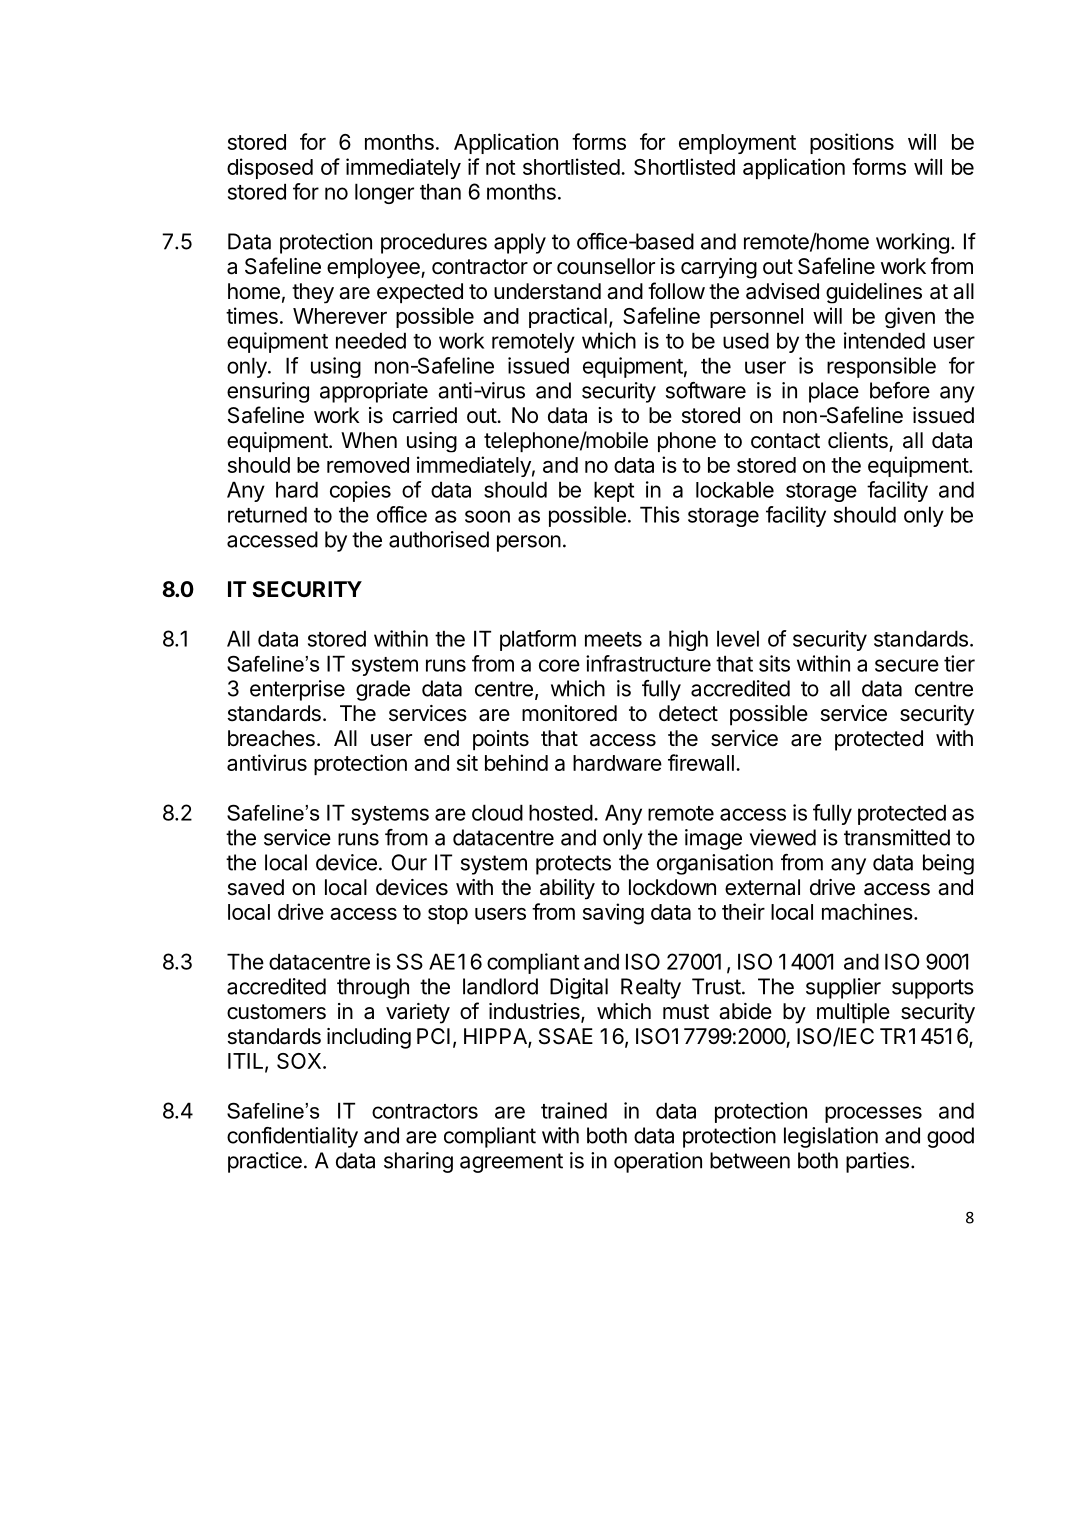 The width and height of the image is (1071, 1515). What do you see at coordinates (852, 143) in the image?
I see `positions` at bounding box center [852, 143].
